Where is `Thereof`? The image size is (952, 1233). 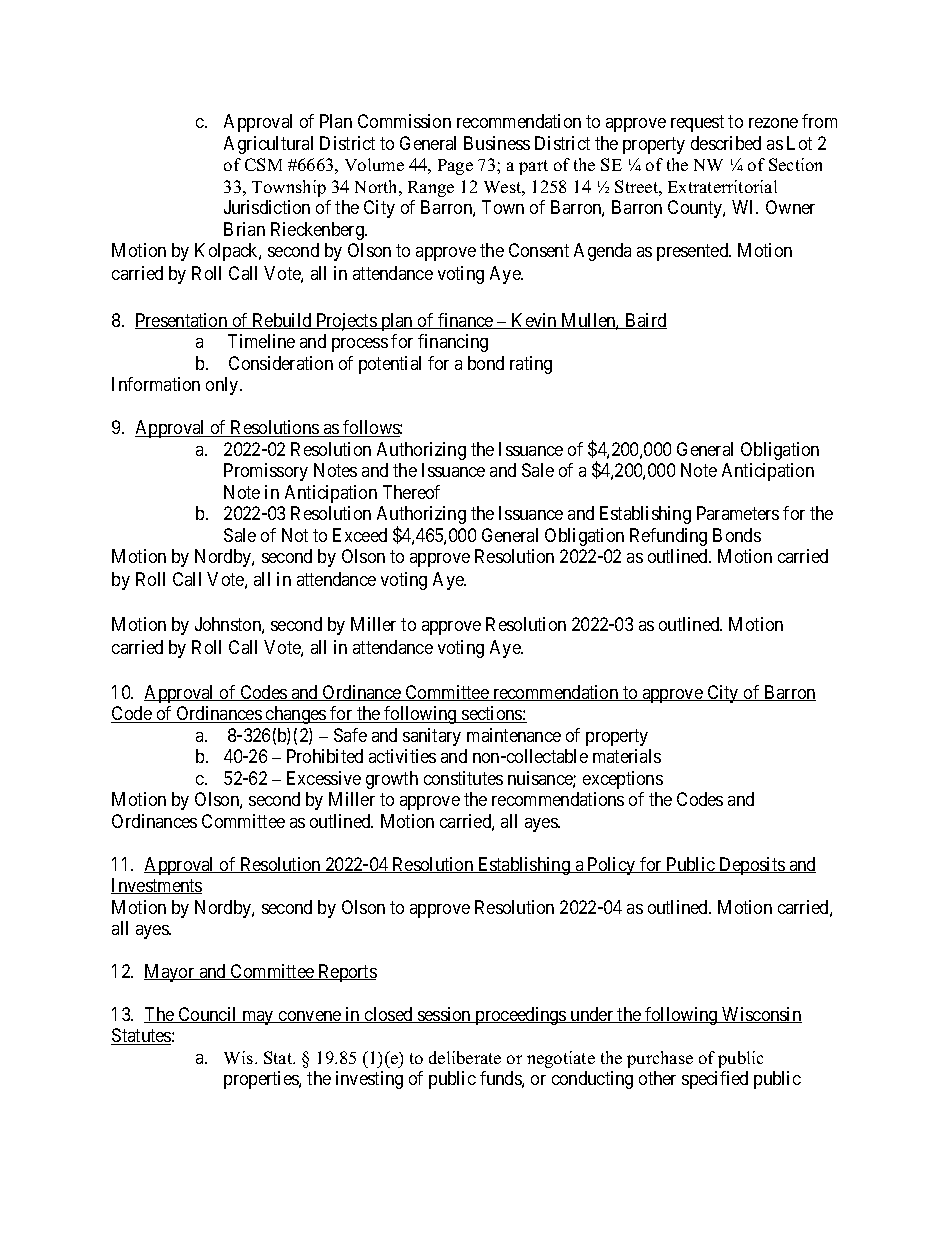
Thereof is located at coordinates (411, 492).
